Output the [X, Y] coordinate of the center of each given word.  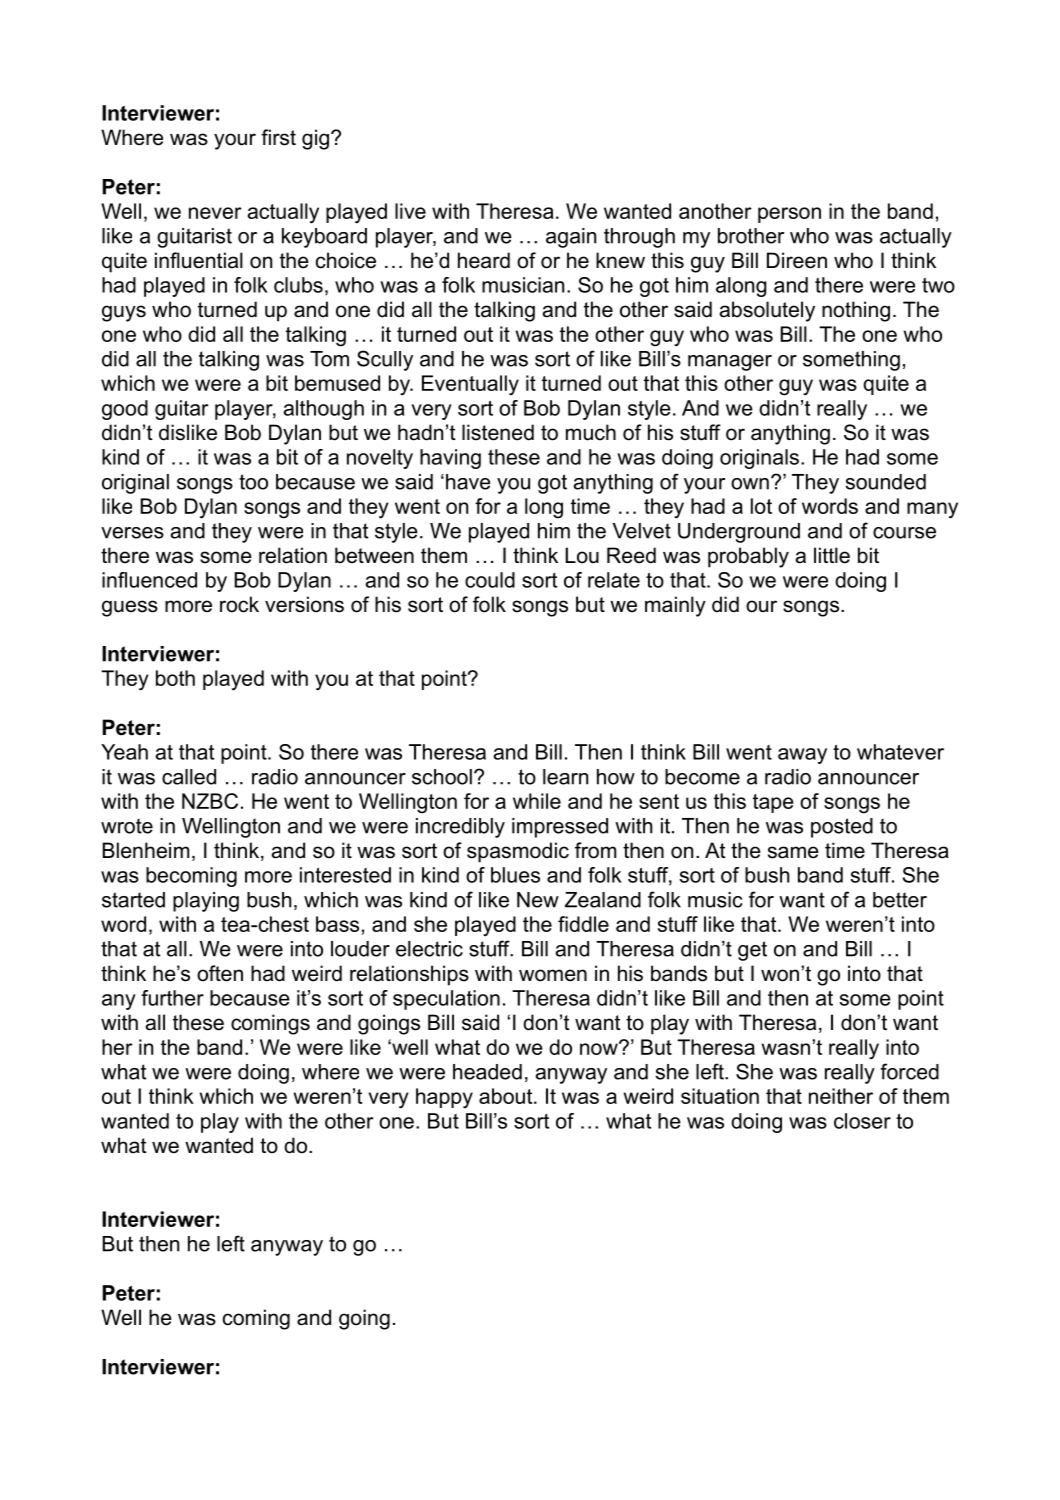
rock [239, 604]
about [507, 1096]
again [571, 238]
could [490, 580]
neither [841, 1096]
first [278, 137]
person [789, 215]
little [832, 555]
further [172, 998]
